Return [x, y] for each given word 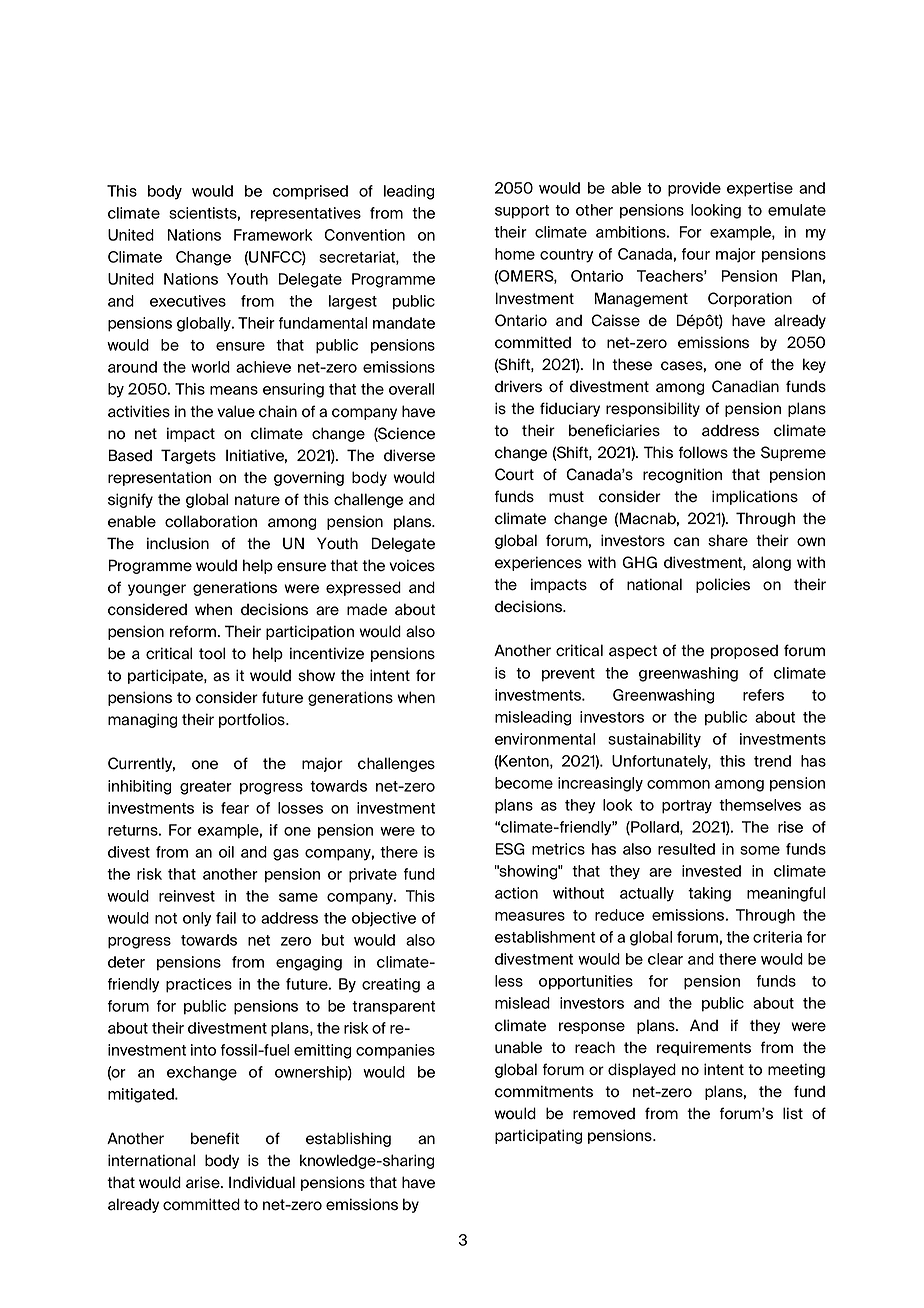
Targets [188, 456]
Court [514, 474]
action [516, 893]
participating [538, 1136]
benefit [215, 1138]
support [522, 212]
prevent [568, 675]
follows [703, 452]
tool [212, 653]
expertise [760, 189]
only [197, 919]
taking [709, 894]
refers [763, 695]
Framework [273, 235]
